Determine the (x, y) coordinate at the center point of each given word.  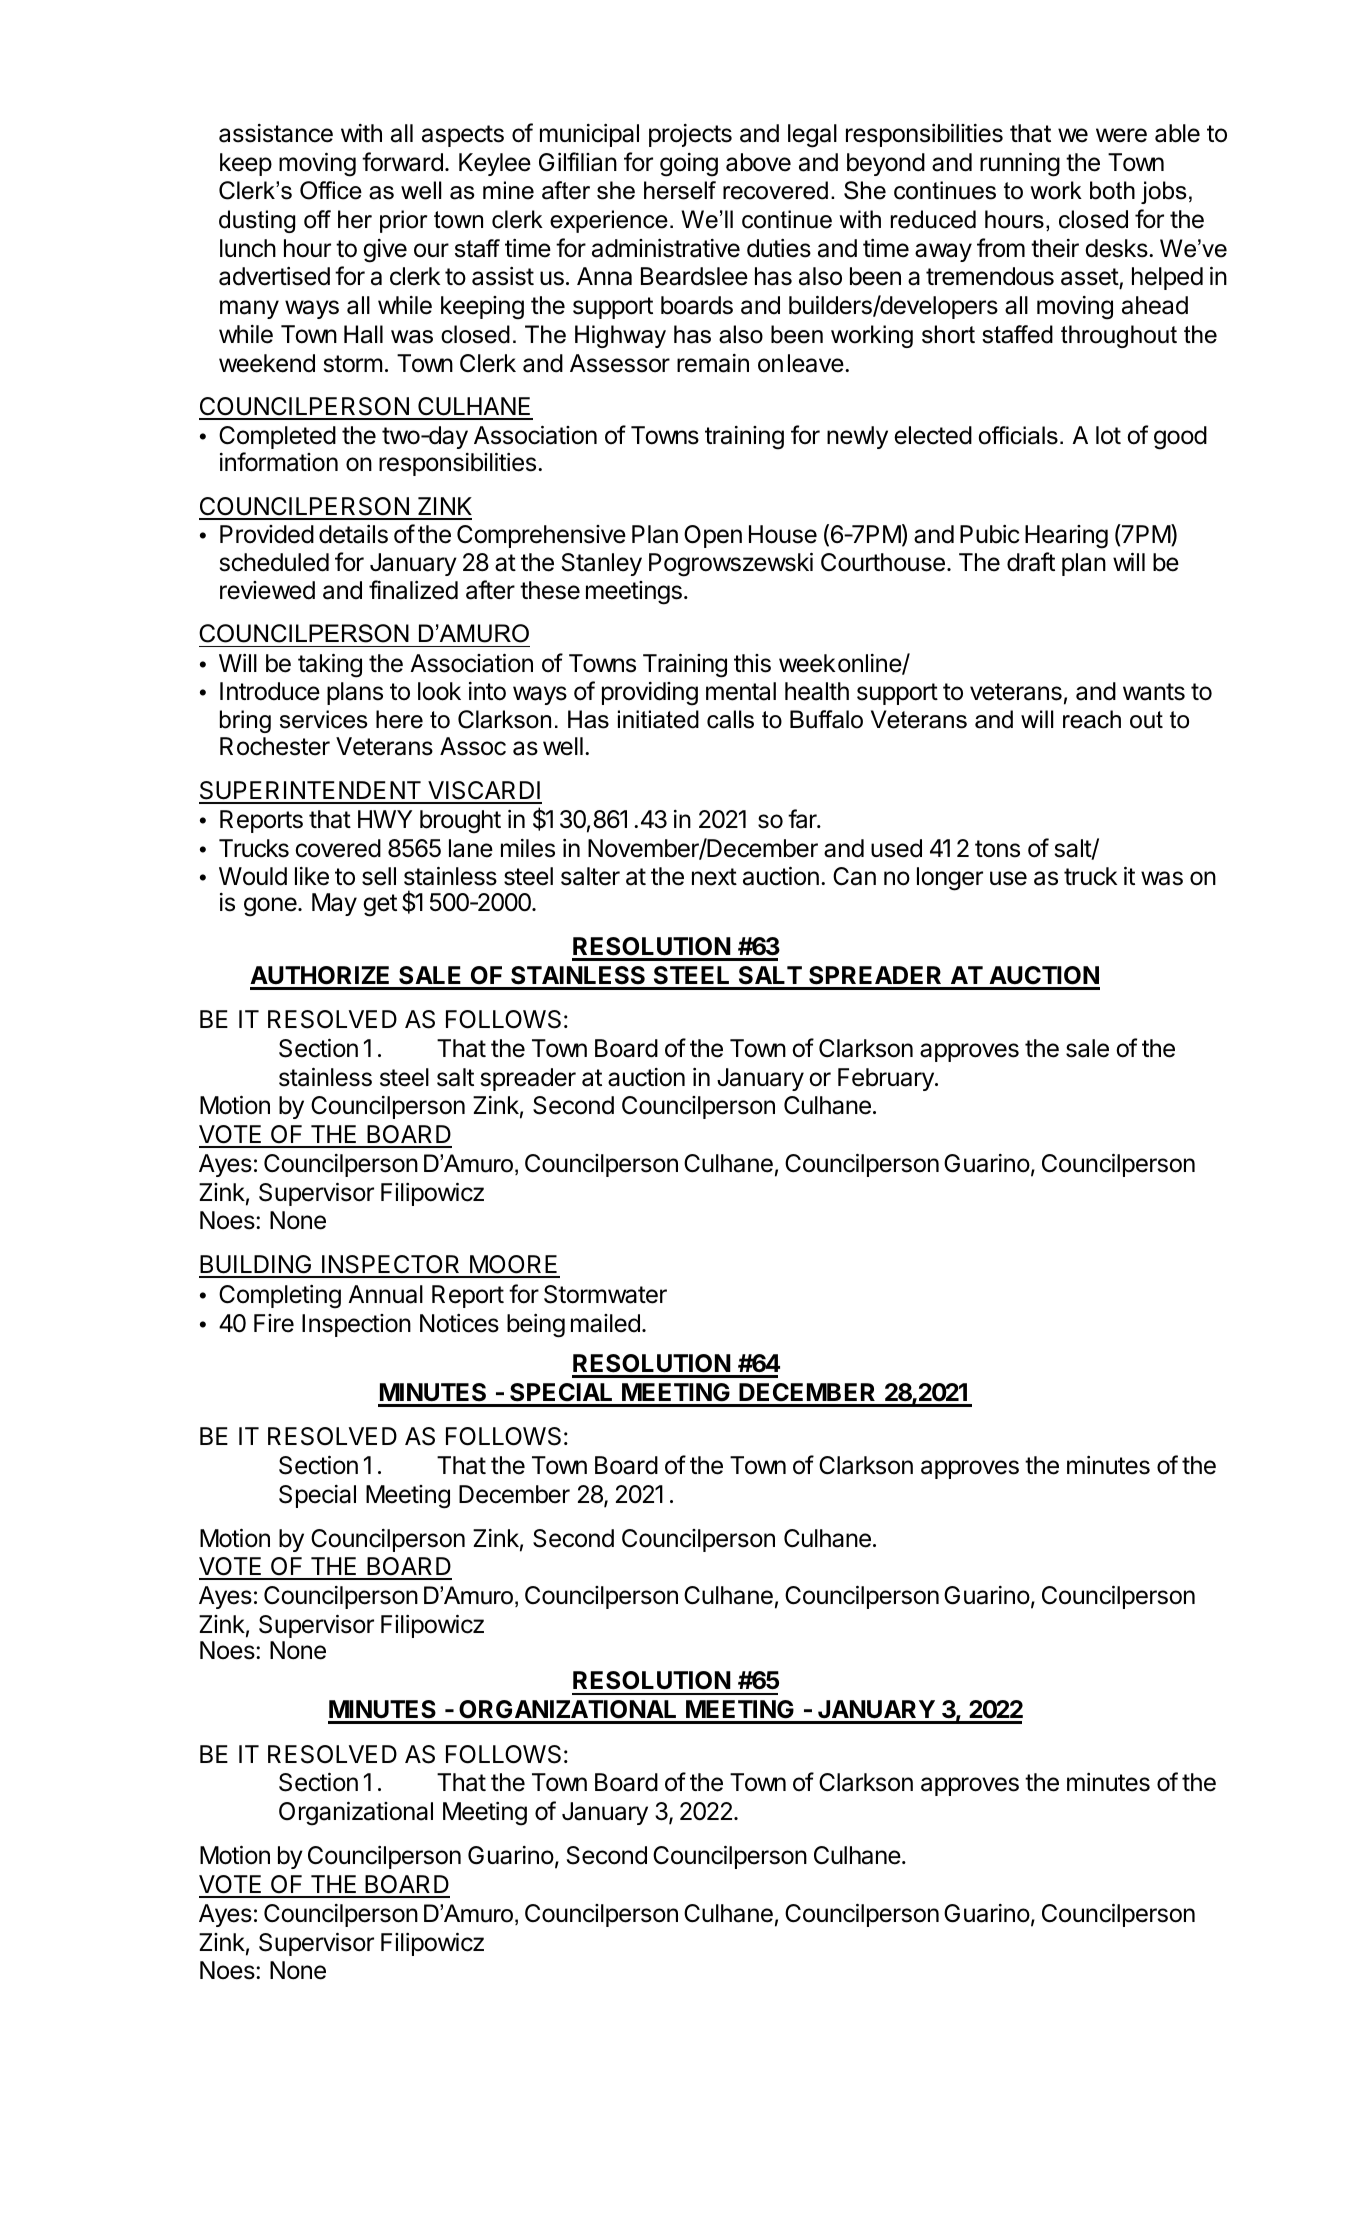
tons (997, 849)
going (689, 165)
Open (713, 536)
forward (402, 162)
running (1020, 164)
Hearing (1066, 537)
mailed (605, 1323)
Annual (385, 1294)
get (380, 905)
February (887, 1079)
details (353, 534)
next (714, 877)
